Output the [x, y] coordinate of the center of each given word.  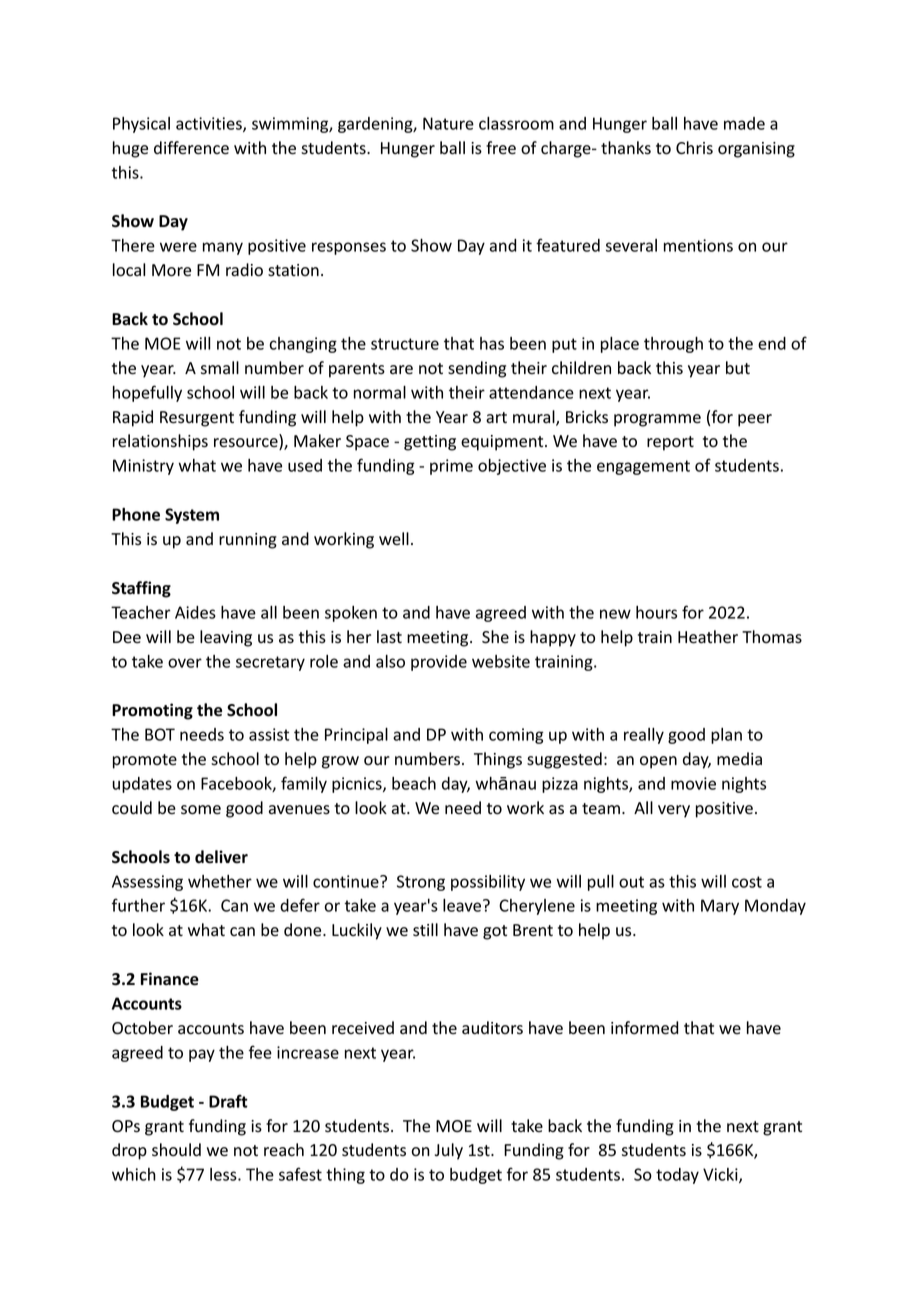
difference [191, 148]
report [670, 443]
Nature [448, 123]
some [201, 810]
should [176, 1150]
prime [451, 467]
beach [414, 783]
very [674, 811]
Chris [694, 148]
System [192, 516]
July [449, 1151]
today [677, 1176]
